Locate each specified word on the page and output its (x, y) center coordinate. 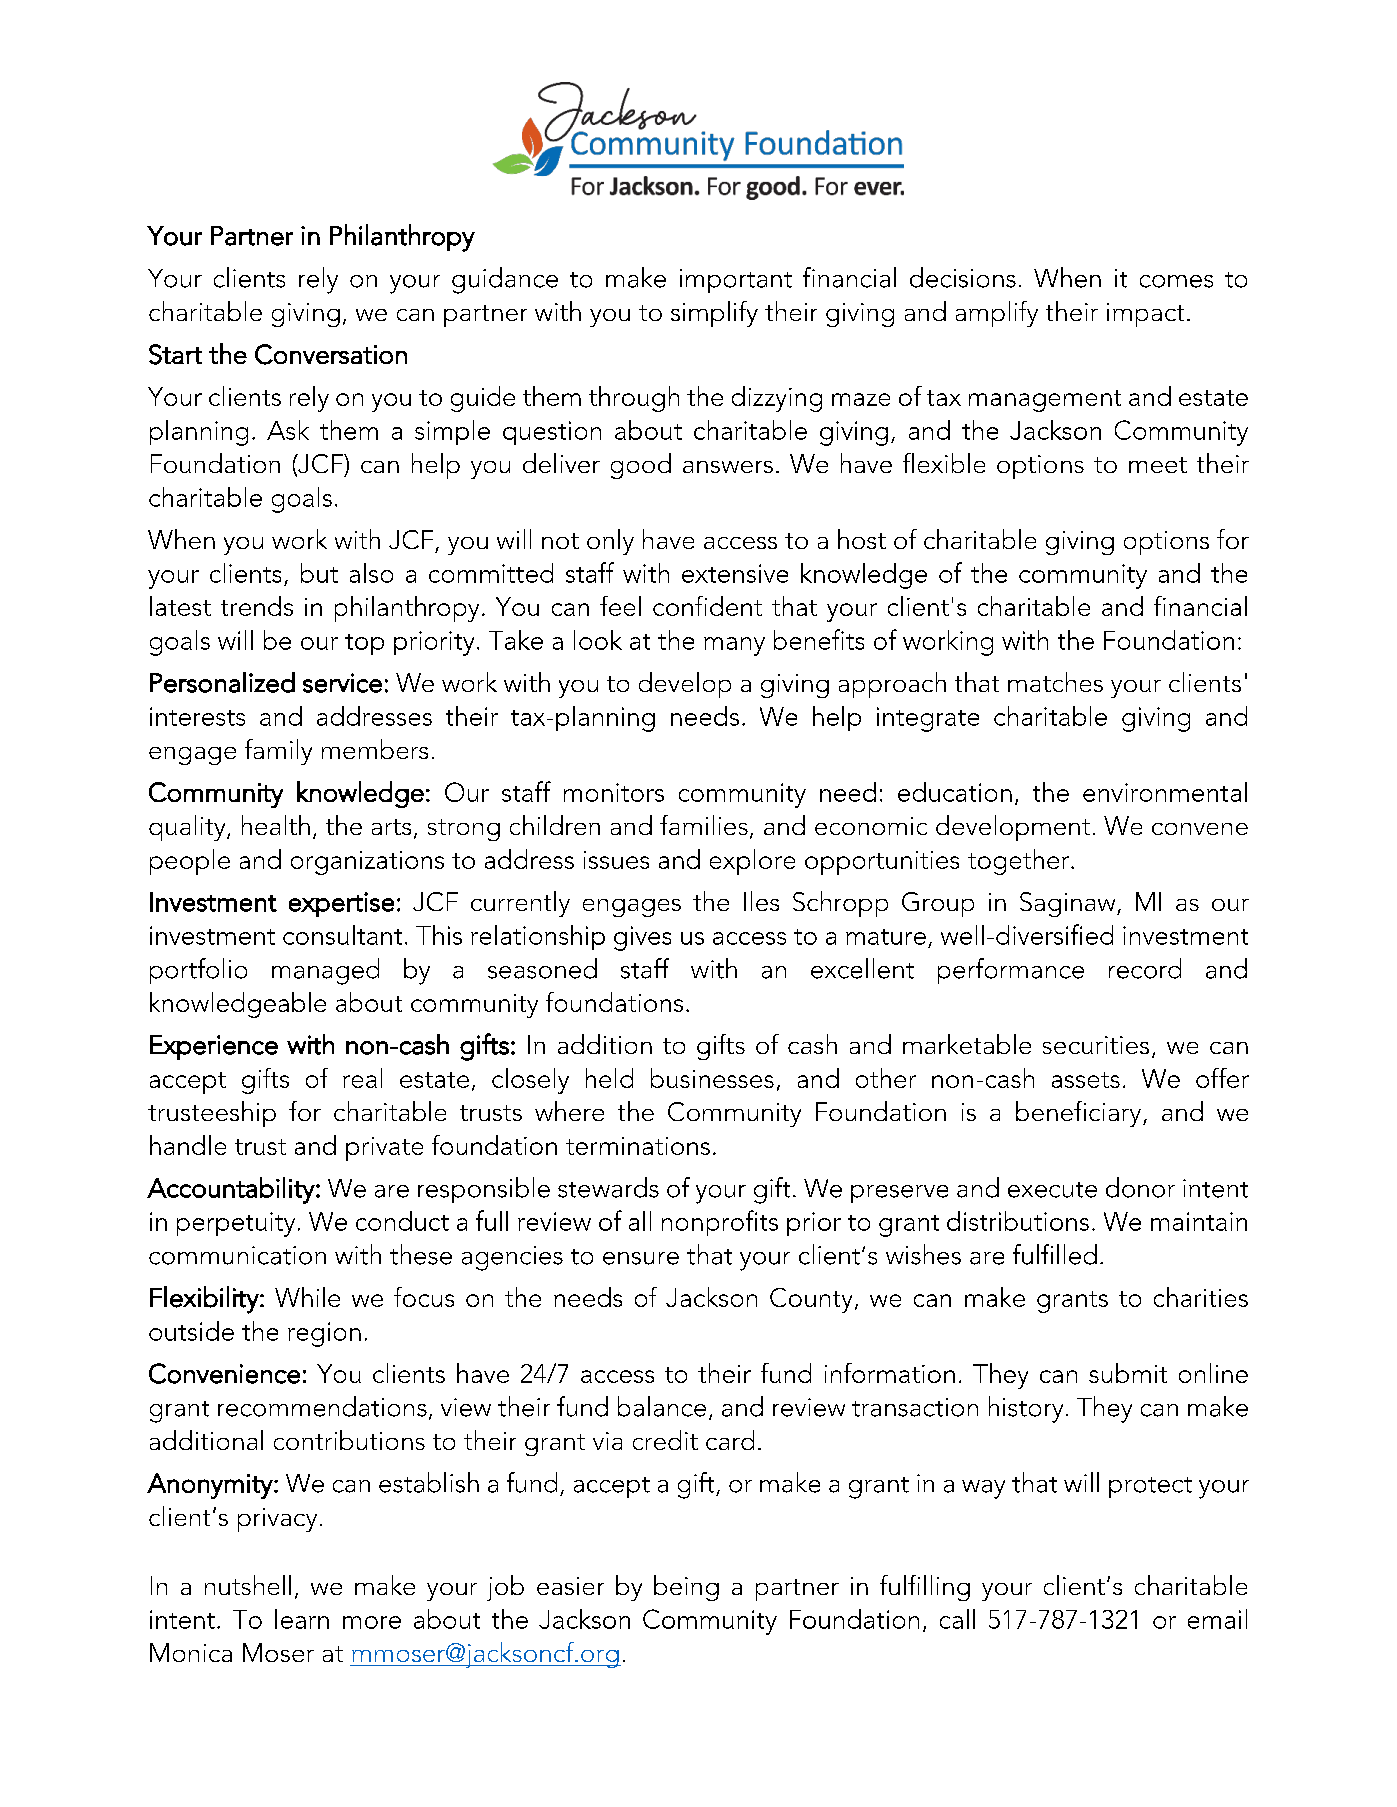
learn (302, 1619)
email (1217, 1619)
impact (1145, 315)
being (686, 1588)
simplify (714, 314)
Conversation (331, 354)
